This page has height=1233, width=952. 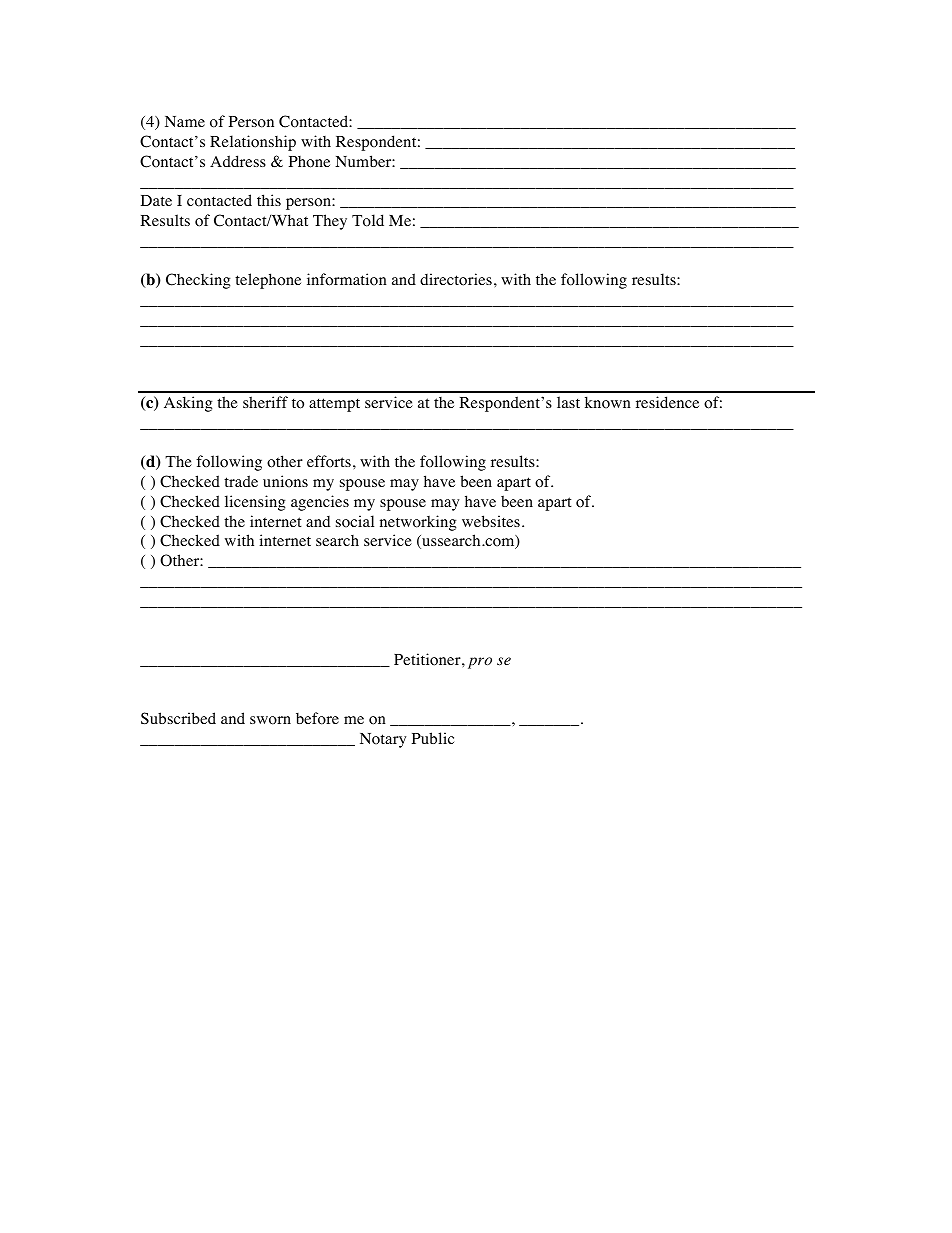 I want to click on Relationship, so click(x=253, y=143).
